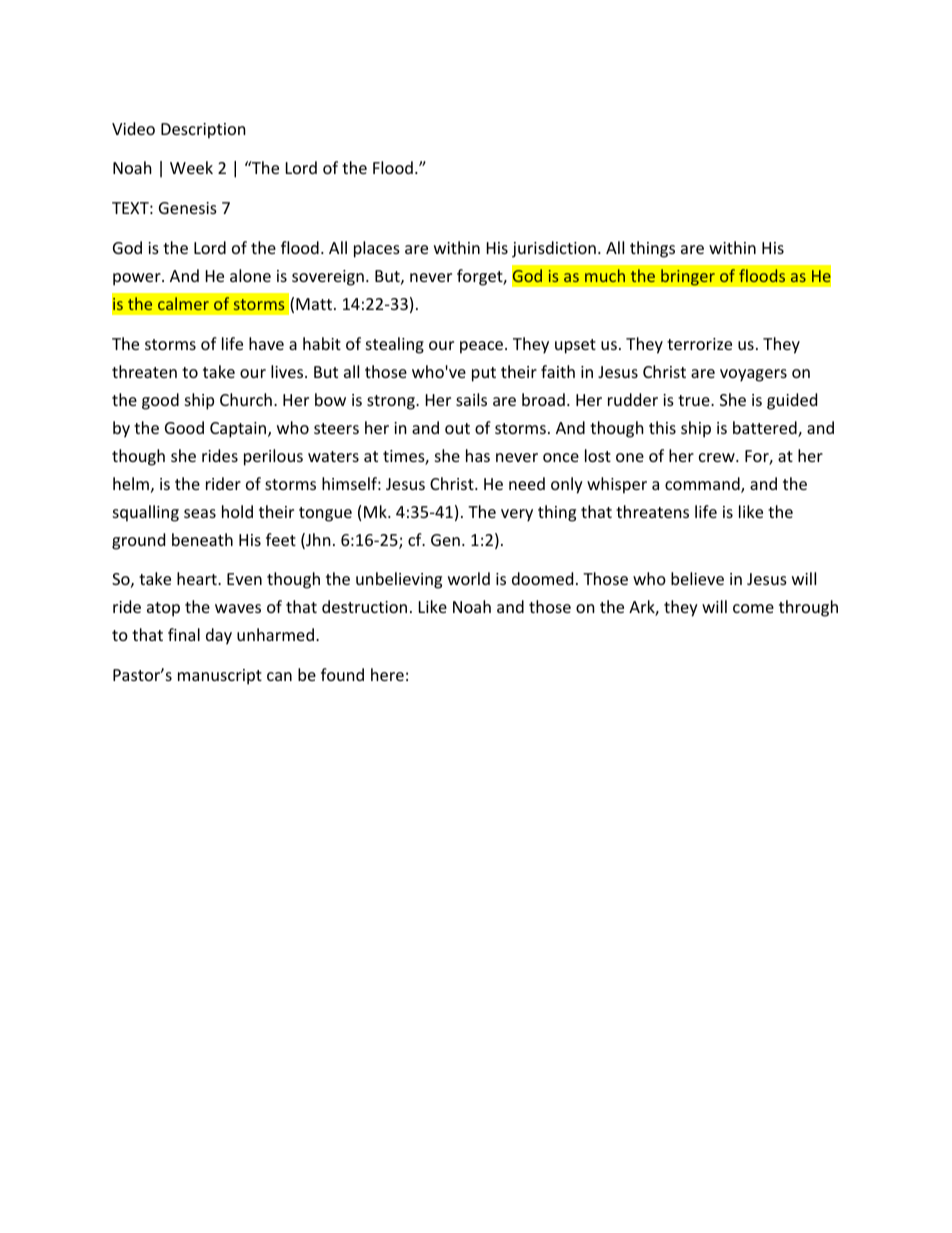 Image resolution: width=952 pixels, height=1233 pixels. I want to click on has, so click(478, 455).
